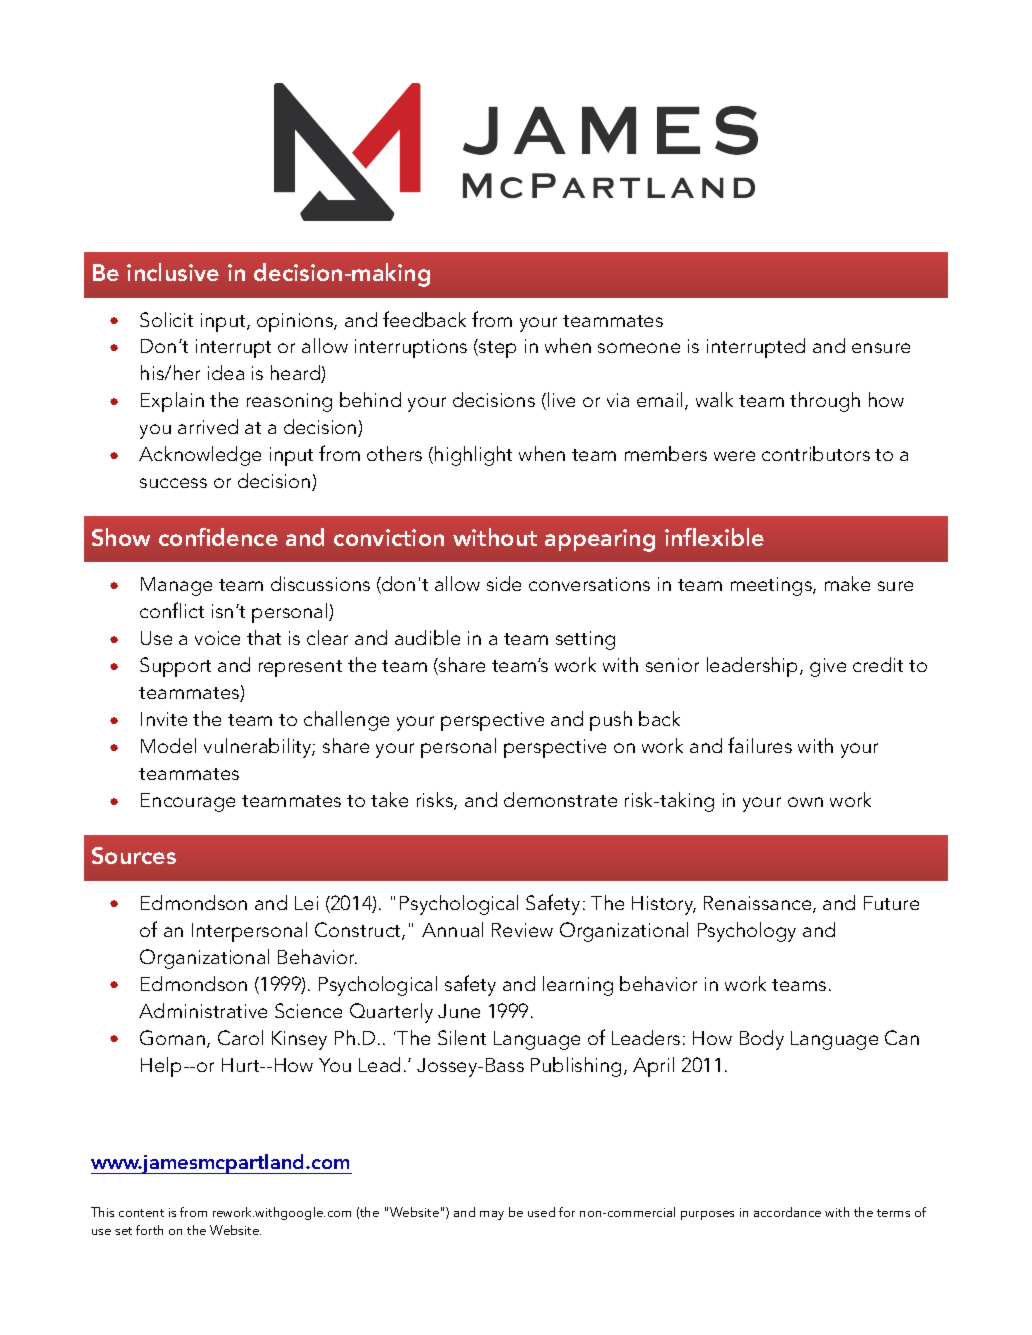 This screenshot has height=1335, width=1032. I want to click on Psychology, so click(747, 932).
